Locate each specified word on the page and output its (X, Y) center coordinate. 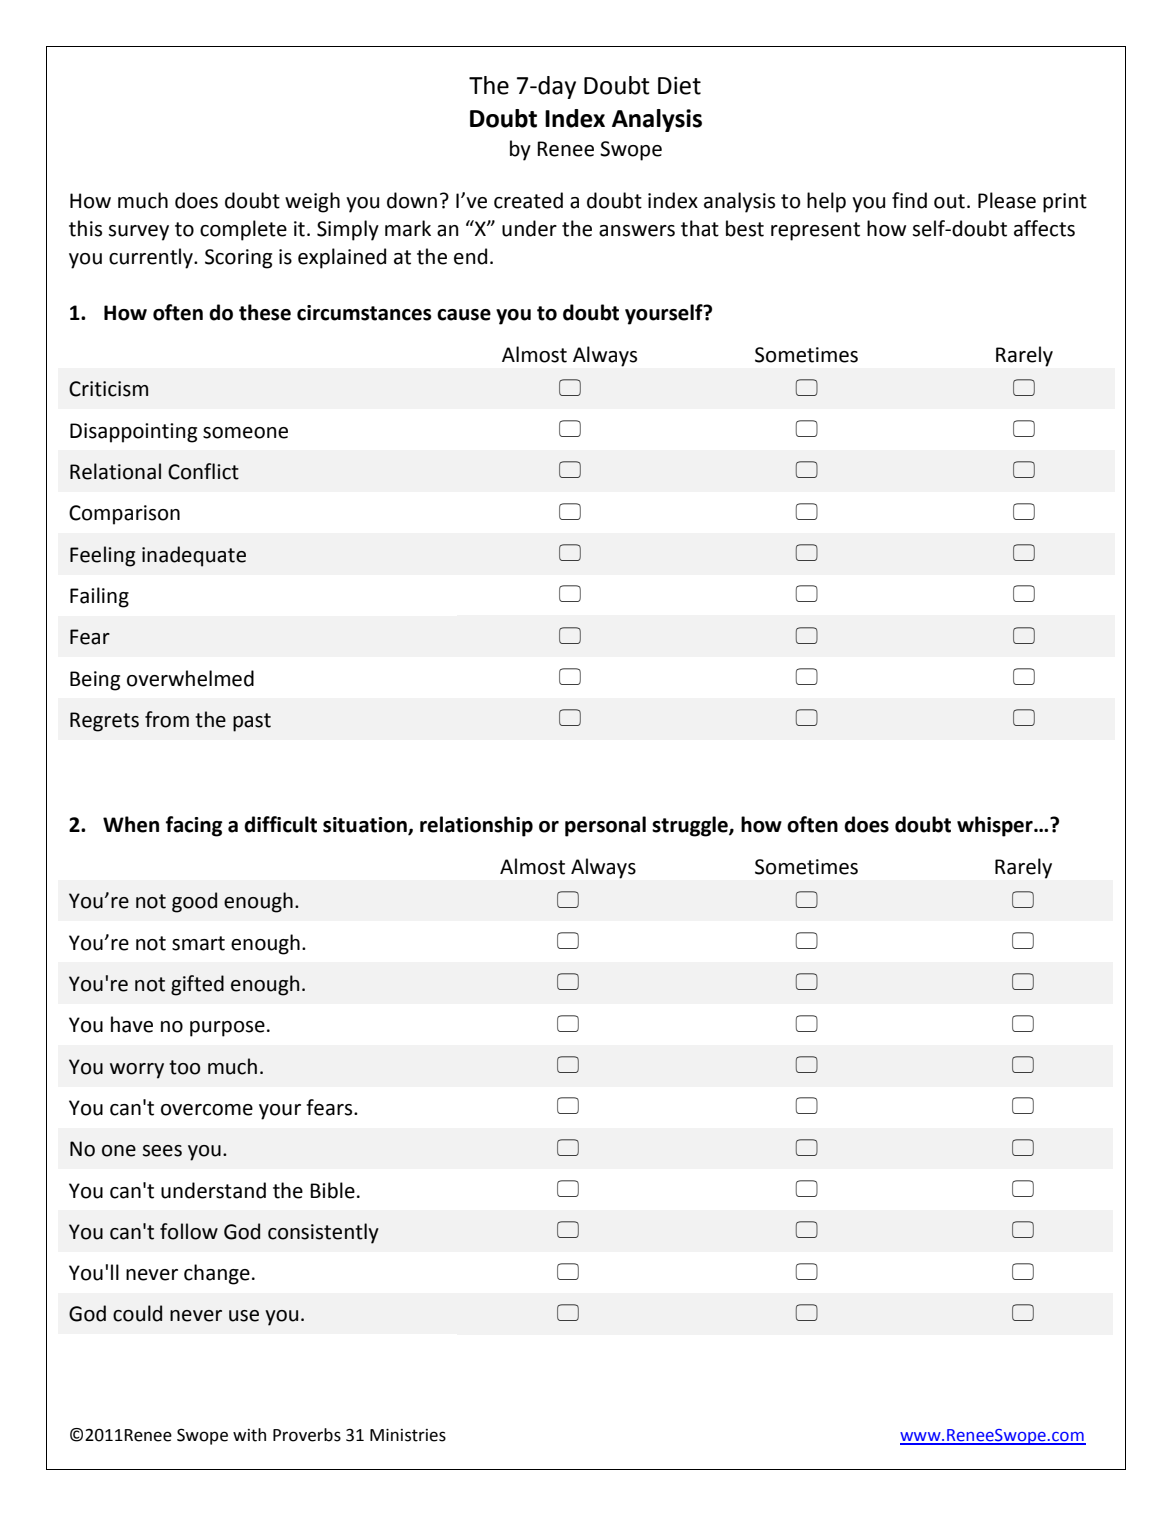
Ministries (408, 1435)
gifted (197, 985)
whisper (996, 826)
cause (464, 315)
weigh (312, 202)
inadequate (194, 556)
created (528, 200)
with (249, 1435)
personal (605, 826)
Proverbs (307, 1435)
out (949, 201)
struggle (691, 826)
